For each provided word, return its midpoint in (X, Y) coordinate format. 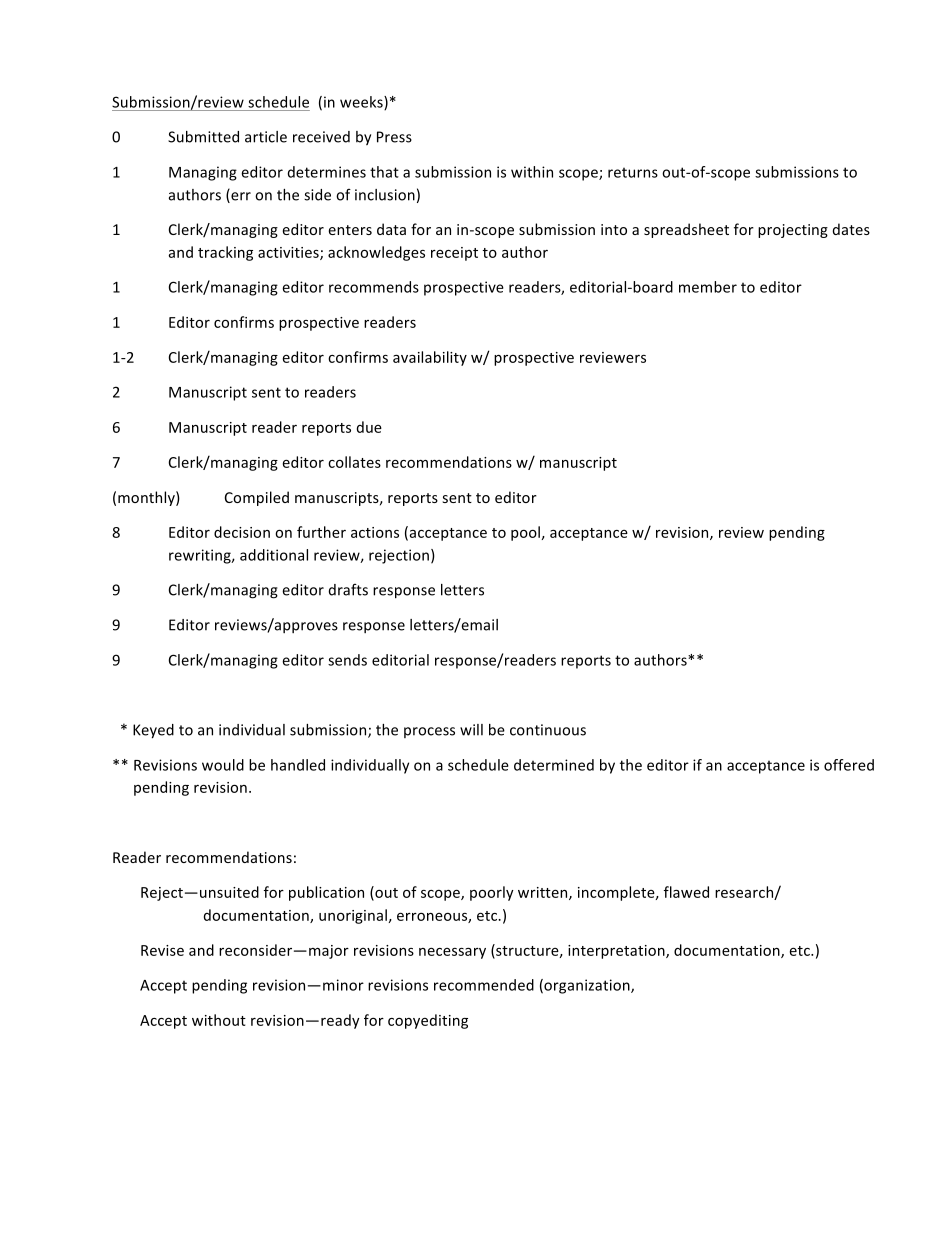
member (708, 287)
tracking (225, 253)
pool (525, 533)
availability (430, 358)
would (223, 765)
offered (849, 765)
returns (633, 172)
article (266, 137)
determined (554, 765)
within (532, 172)
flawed (686, 892)
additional (274, 555)
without (219, 1020)
